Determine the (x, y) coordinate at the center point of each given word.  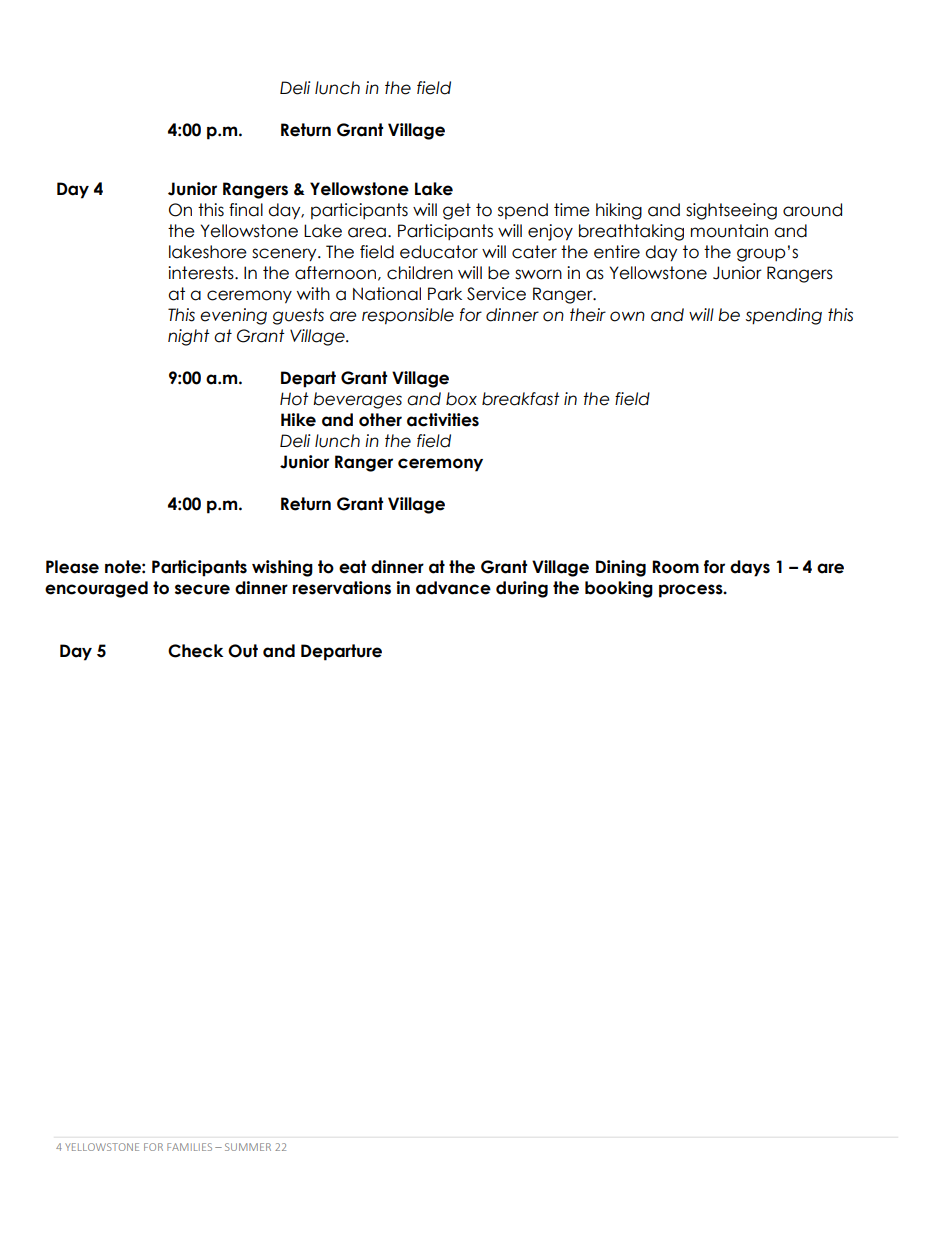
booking (619, 589)
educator (439, 252)
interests (202, 273)
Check (195, 651)
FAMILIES (189, 1147)
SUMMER (248, 1147)
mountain (729, 231)
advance (453, 588)
